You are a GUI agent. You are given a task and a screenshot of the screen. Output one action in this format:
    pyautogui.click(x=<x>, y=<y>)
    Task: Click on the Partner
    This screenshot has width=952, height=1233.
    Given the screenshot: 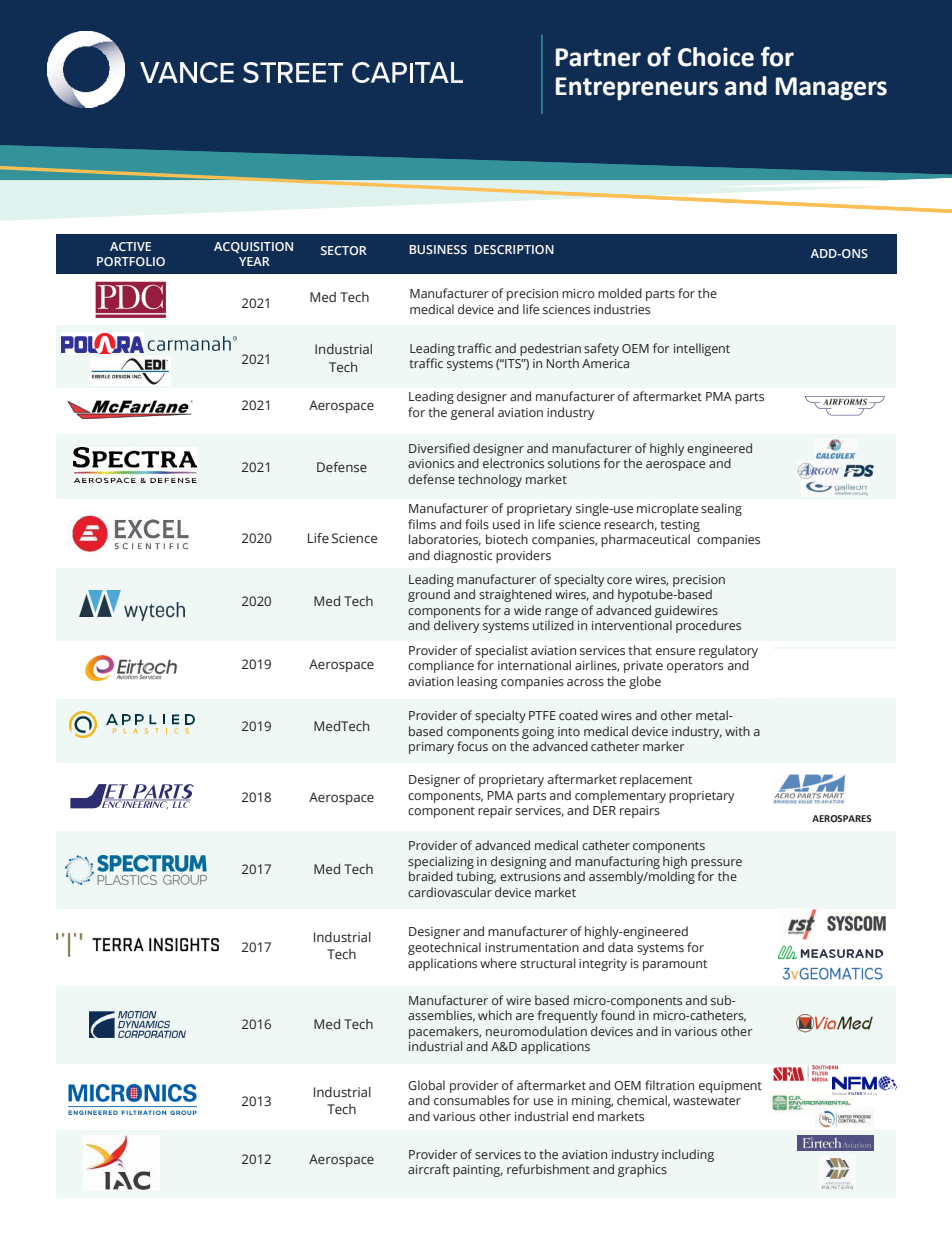 What is the action you would take?
    pyautogui.click(x=598, y=57)
